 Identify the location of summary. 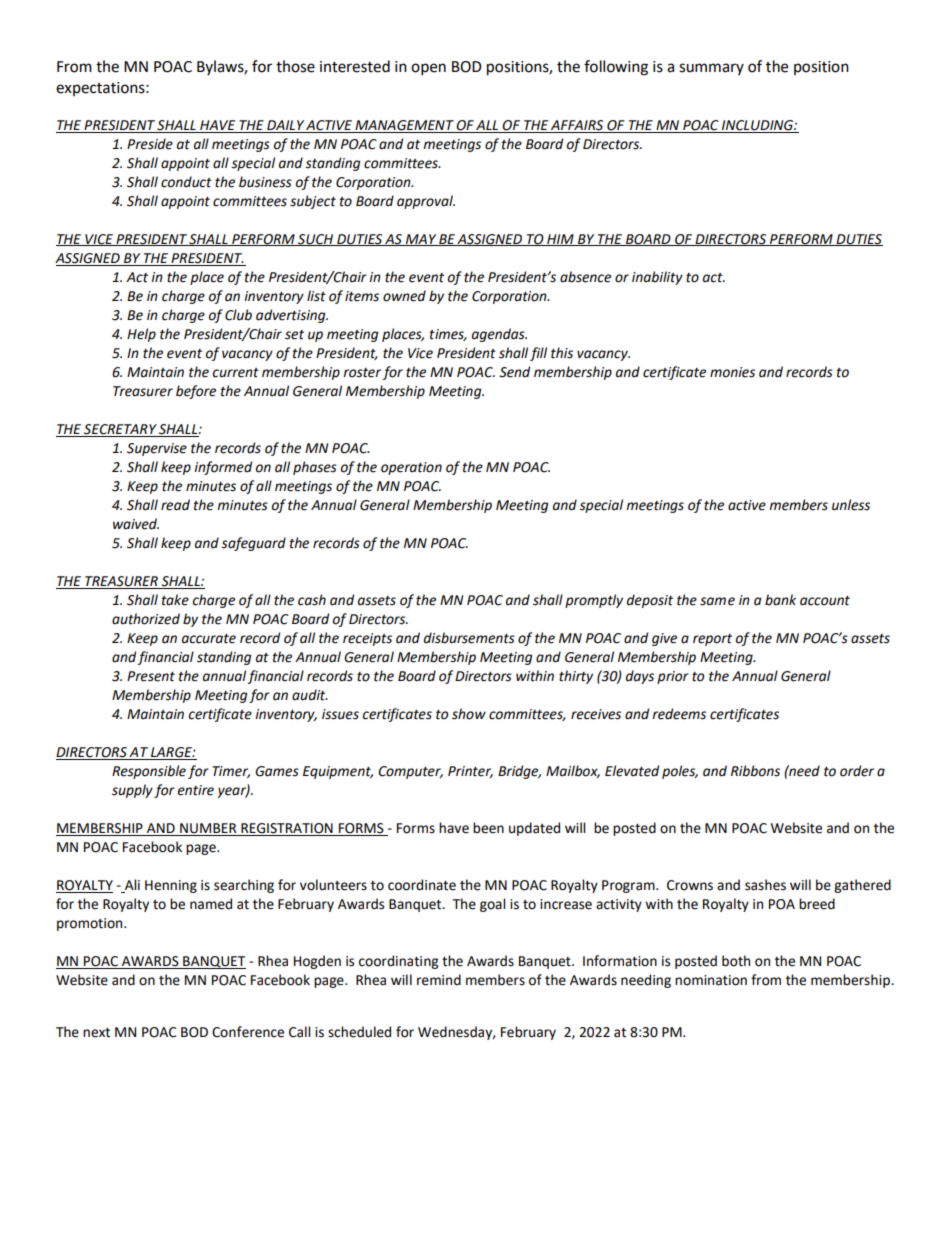
(711, 69).
